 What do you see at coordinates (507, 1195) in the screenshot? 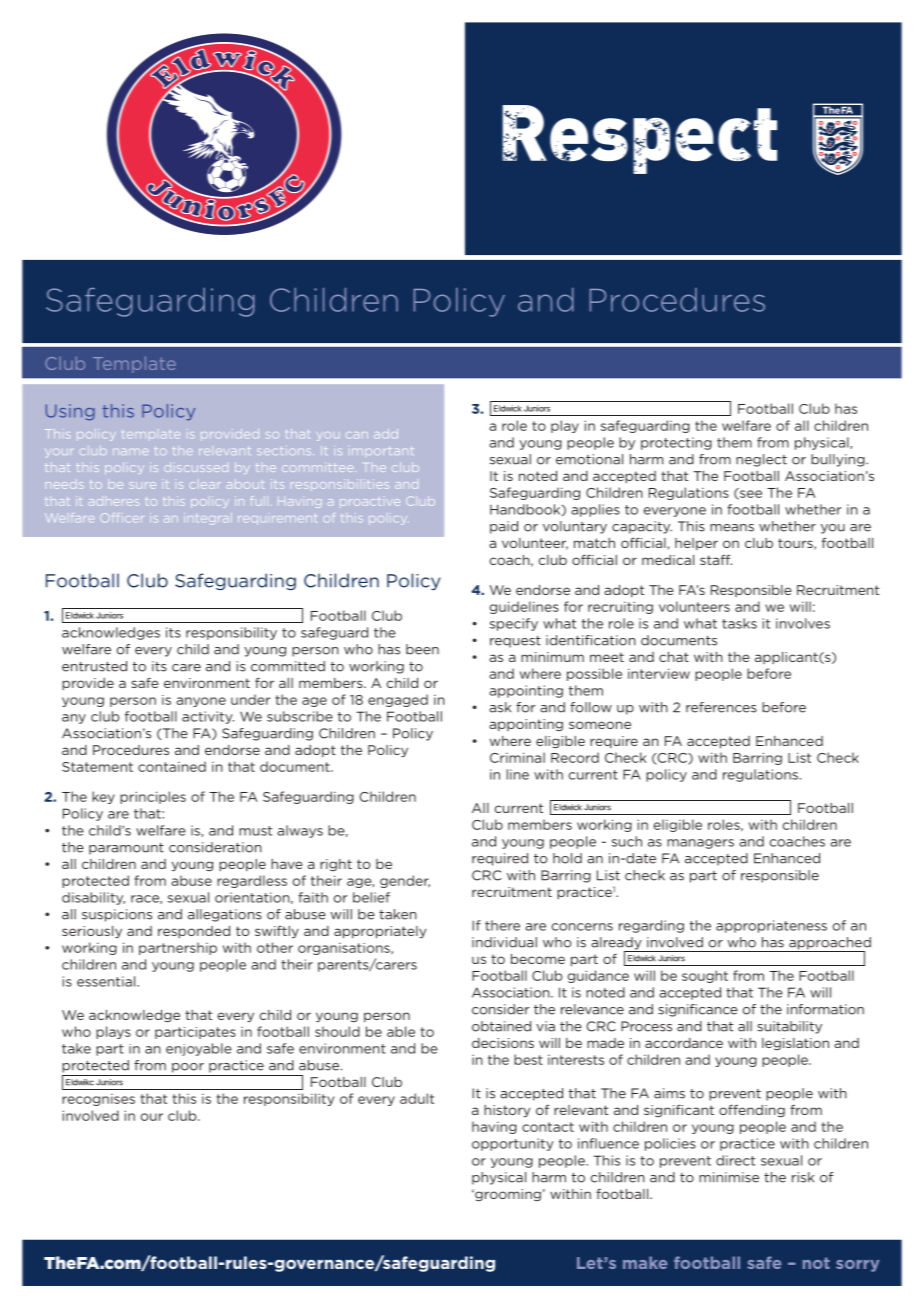
I see `grooming` at bounding box center [507, 1195].
